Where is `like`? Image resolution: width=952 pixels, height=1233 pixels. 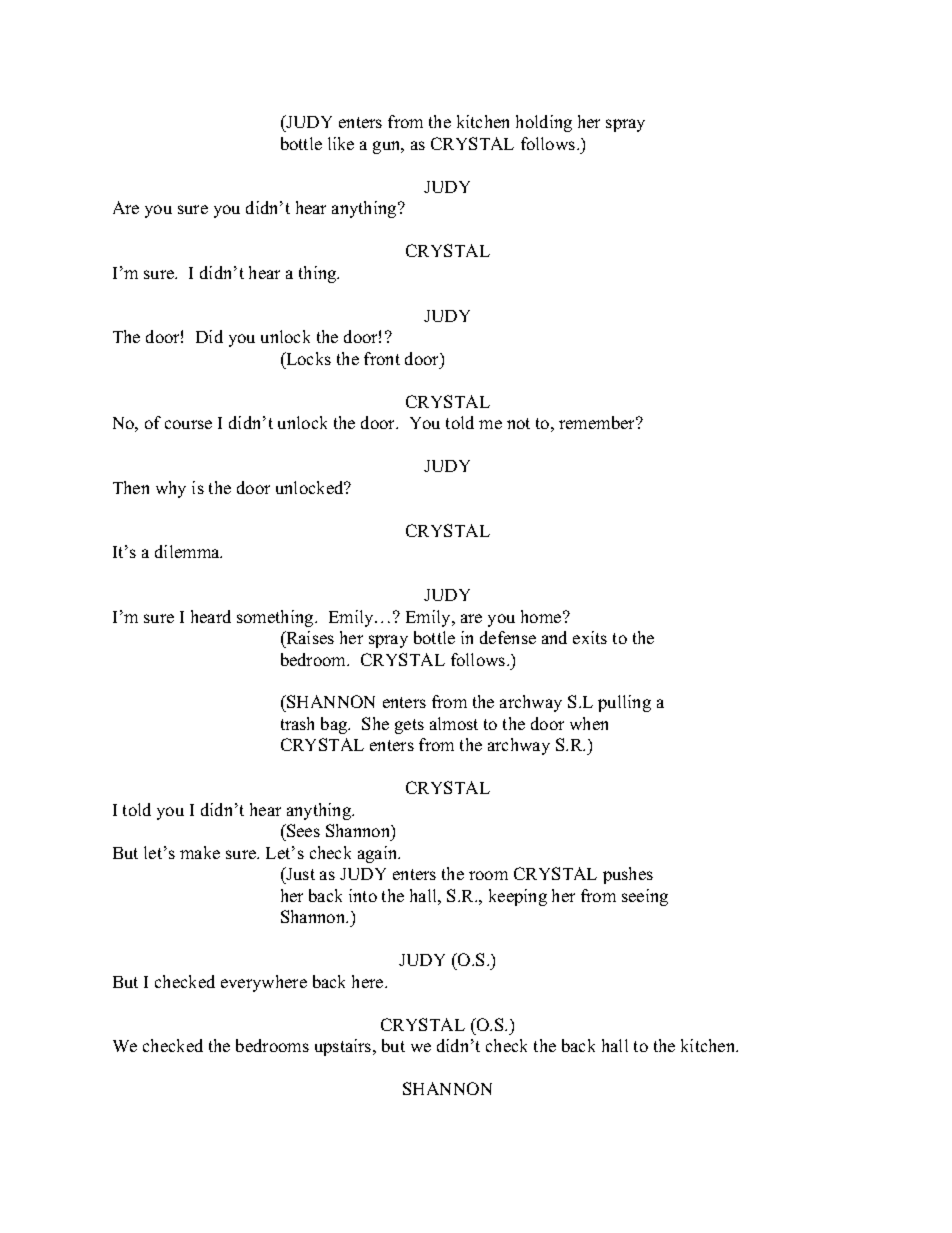
like is located at coordinates (341, 143).
